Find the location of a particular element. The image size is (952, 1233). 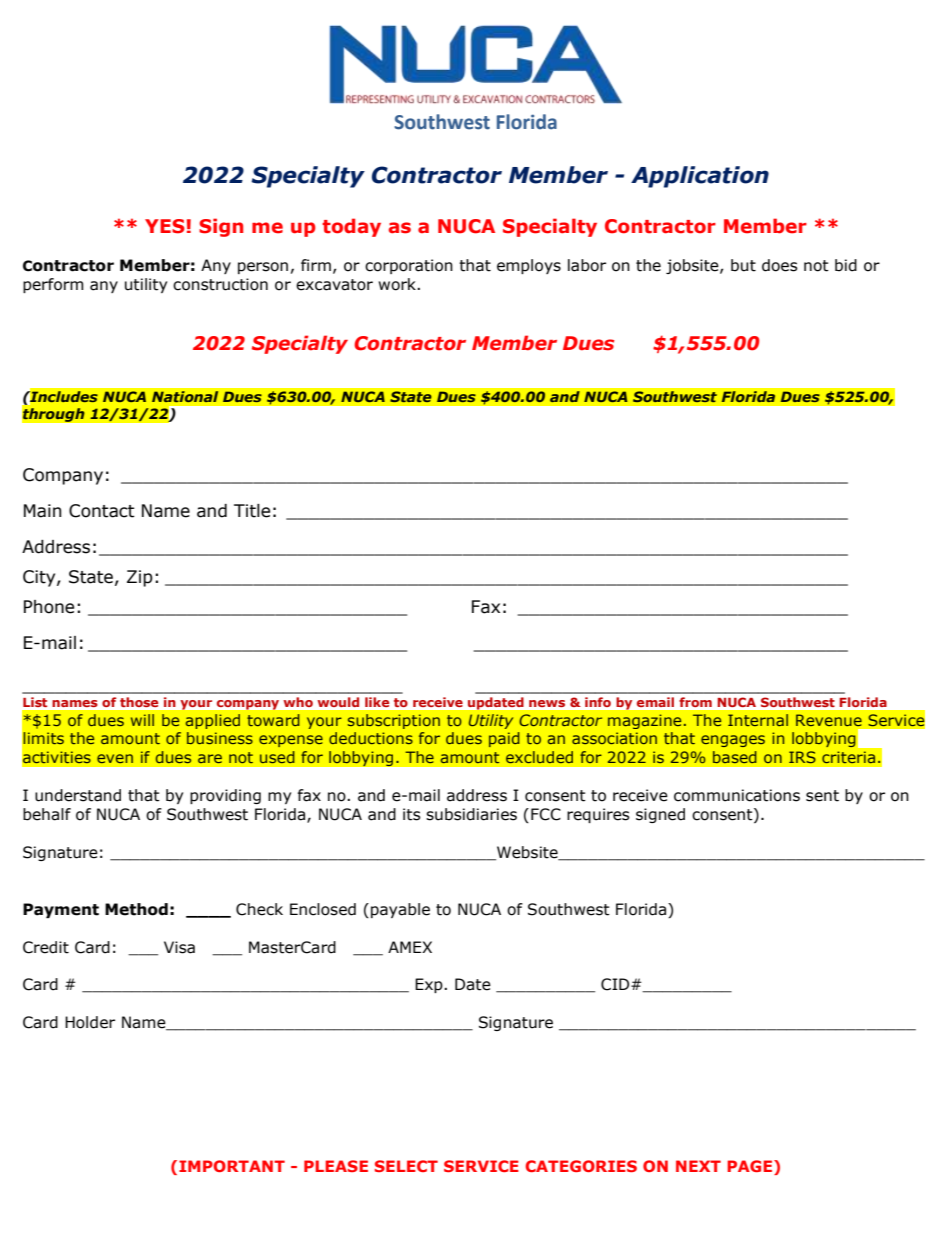

Contact is located at coordinates (102, 511).
